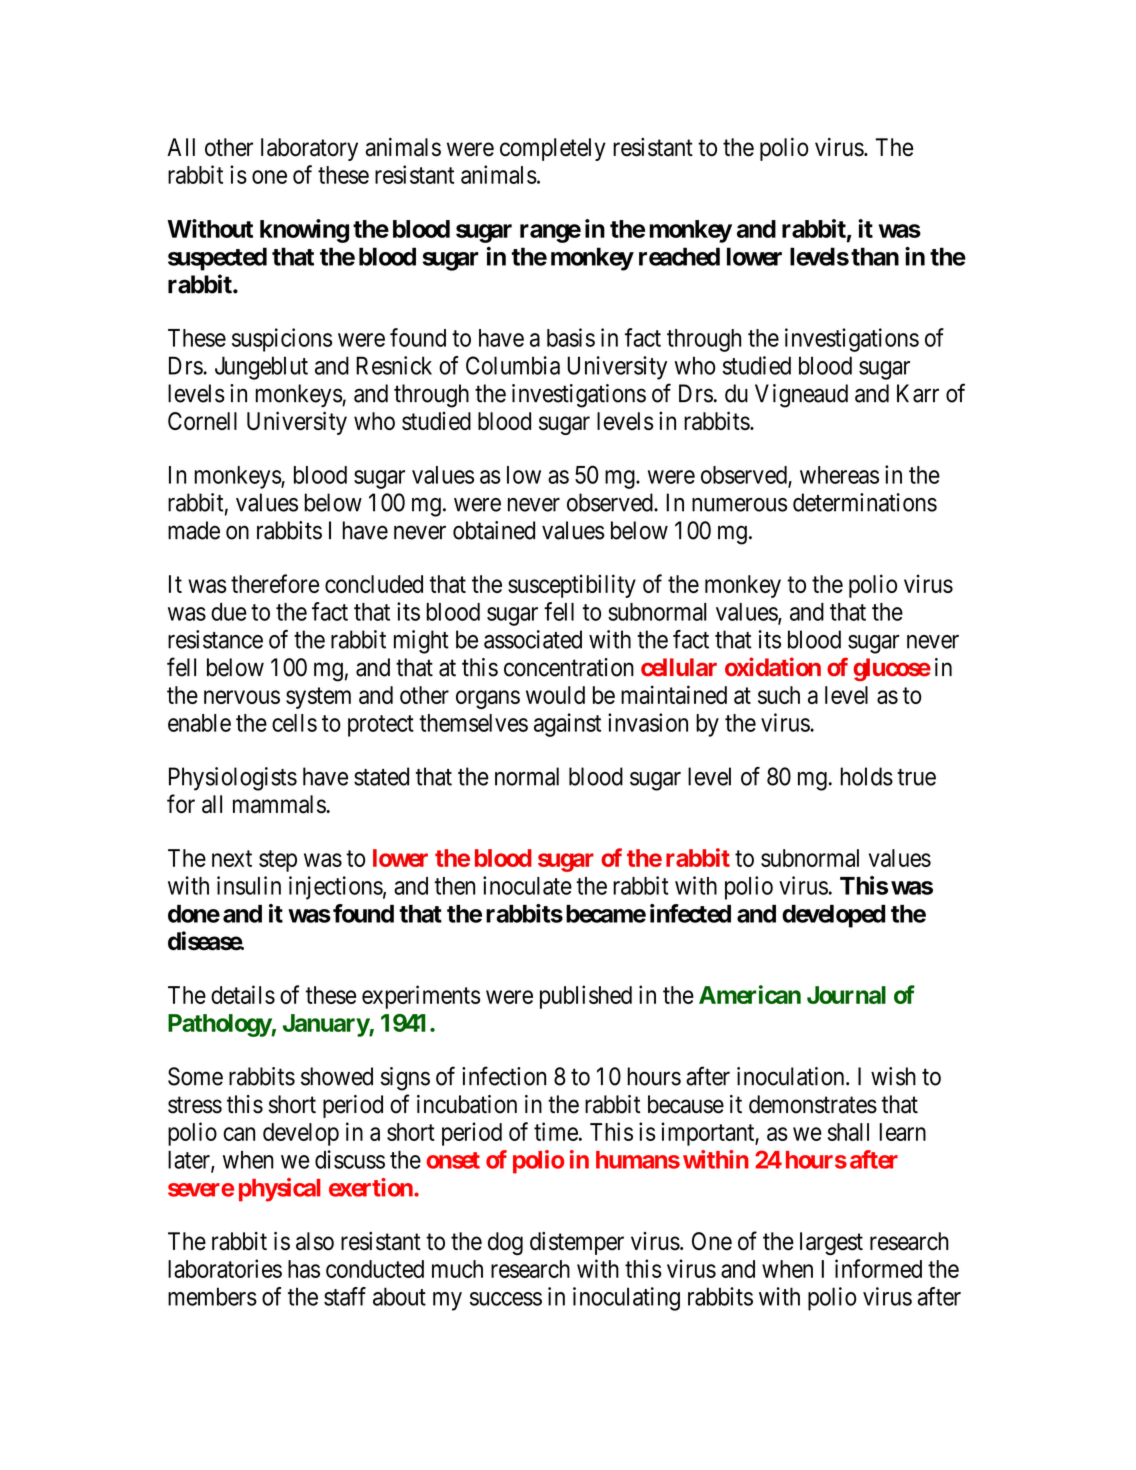  Describe the element at coordinates (875, 256) in the screenshot. I see `than` at that location.
